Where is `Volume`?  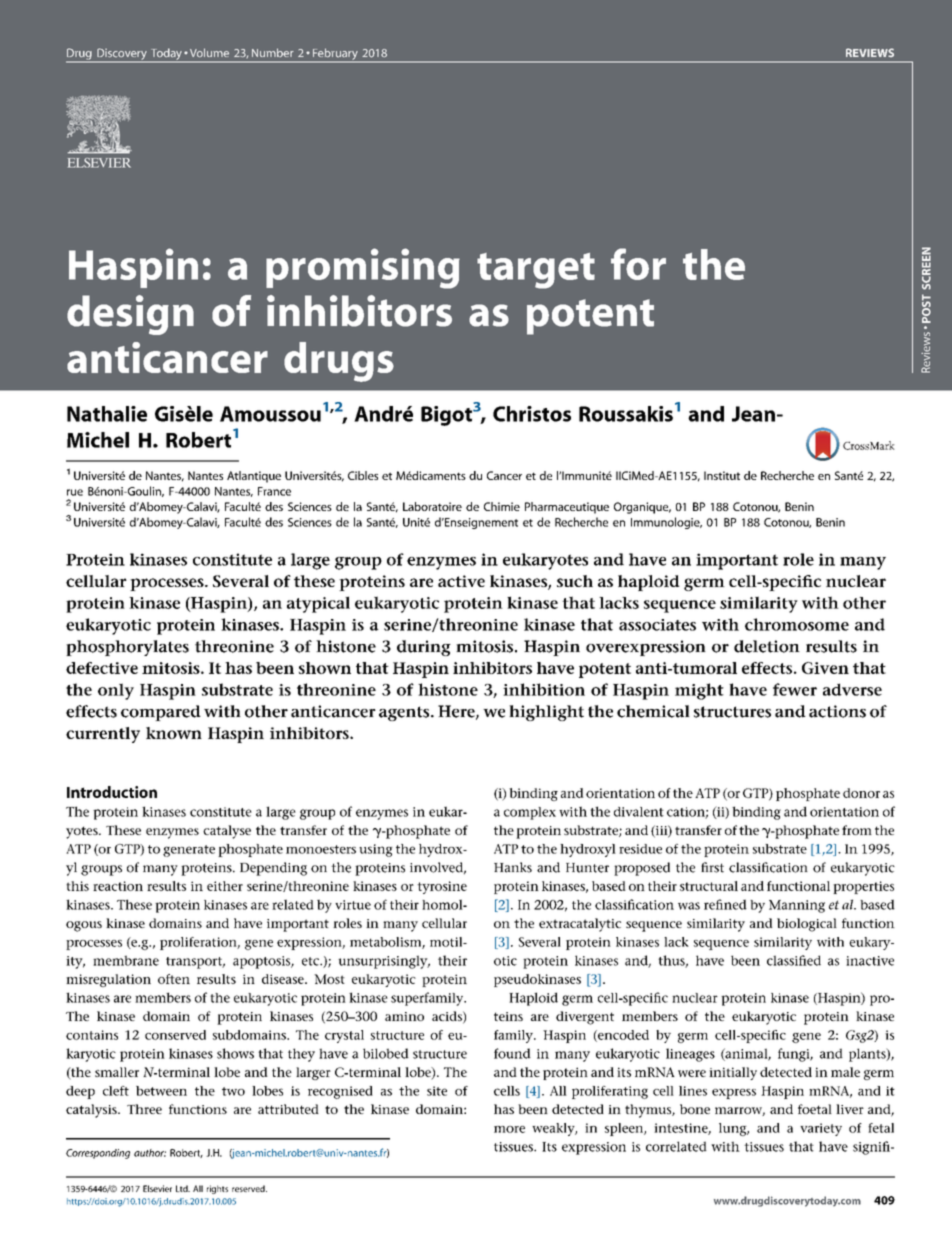
Volume is located at coordinates (208, 53).
